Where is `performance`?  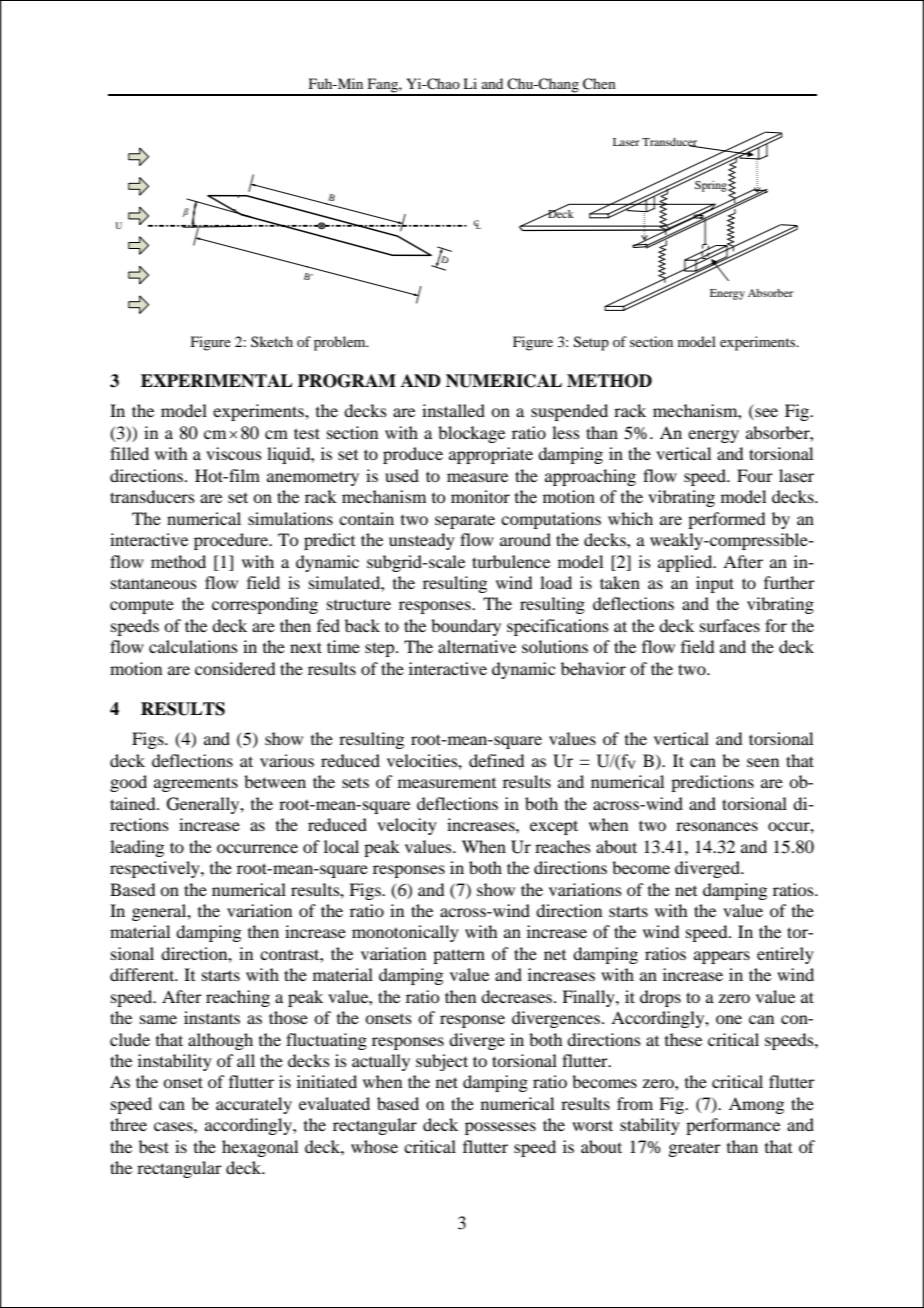
performance is located at coordinates (733, 1126).
